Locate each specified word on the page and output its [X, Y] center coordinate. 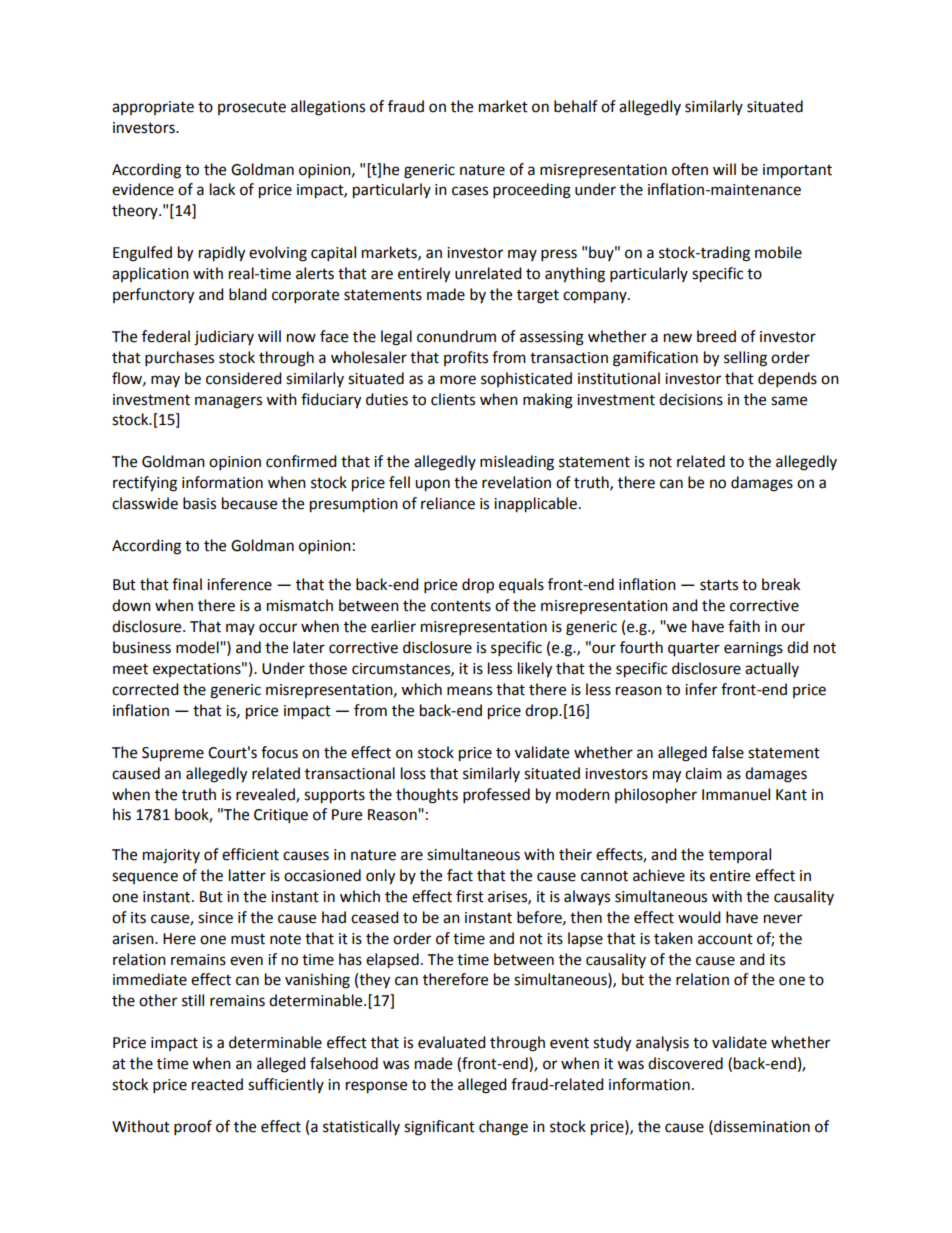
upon [432, 485]
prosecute [252, 108]
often [690, 169]
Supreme [173, 754]
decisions [691, 399]
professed [496, 796]
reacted [217, 1084]
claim [703, 773]
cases [470, 191]
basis [199, 503]
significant [439, 1128]
